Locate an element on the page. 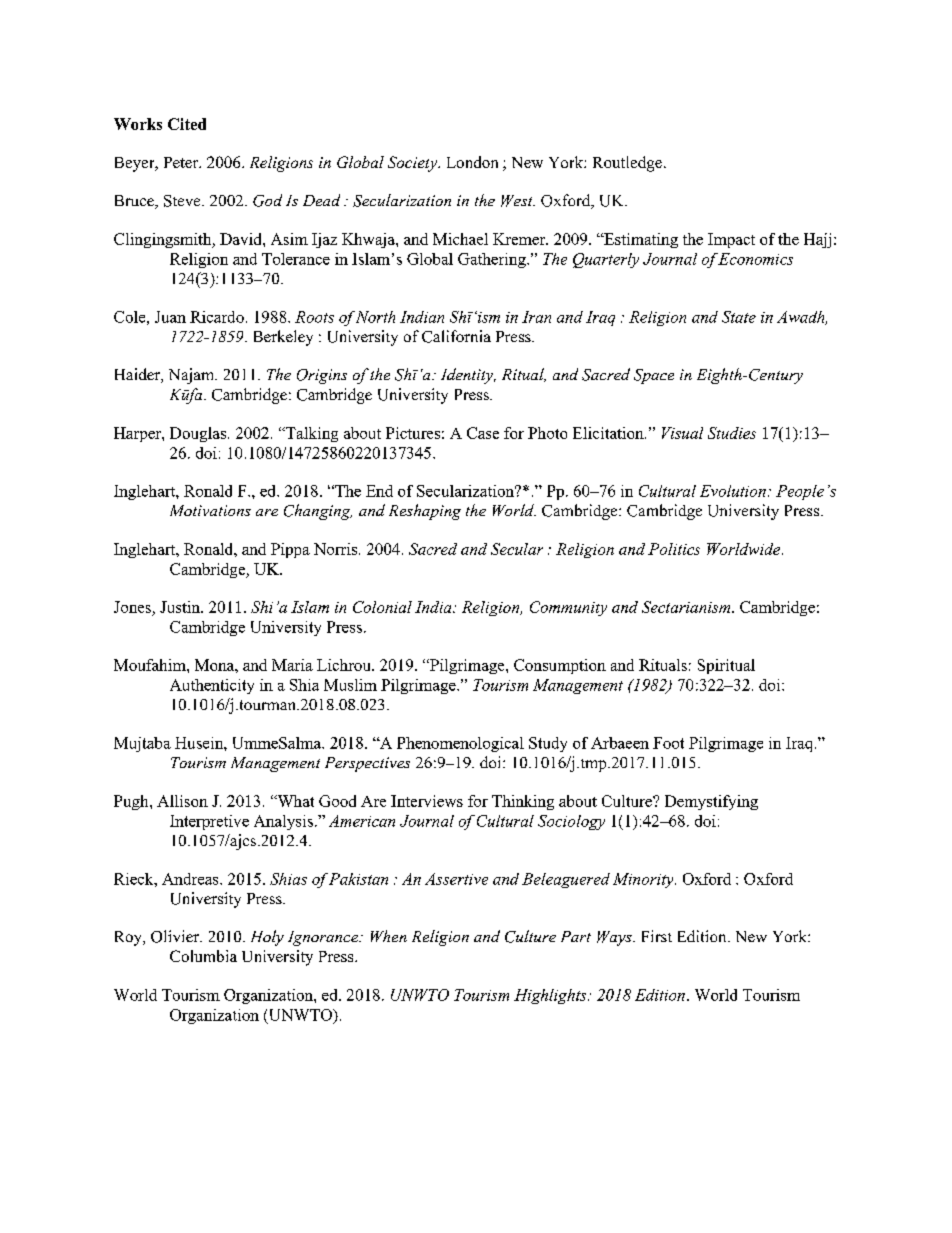  Demystifying is located at coordinates (711, 802).
